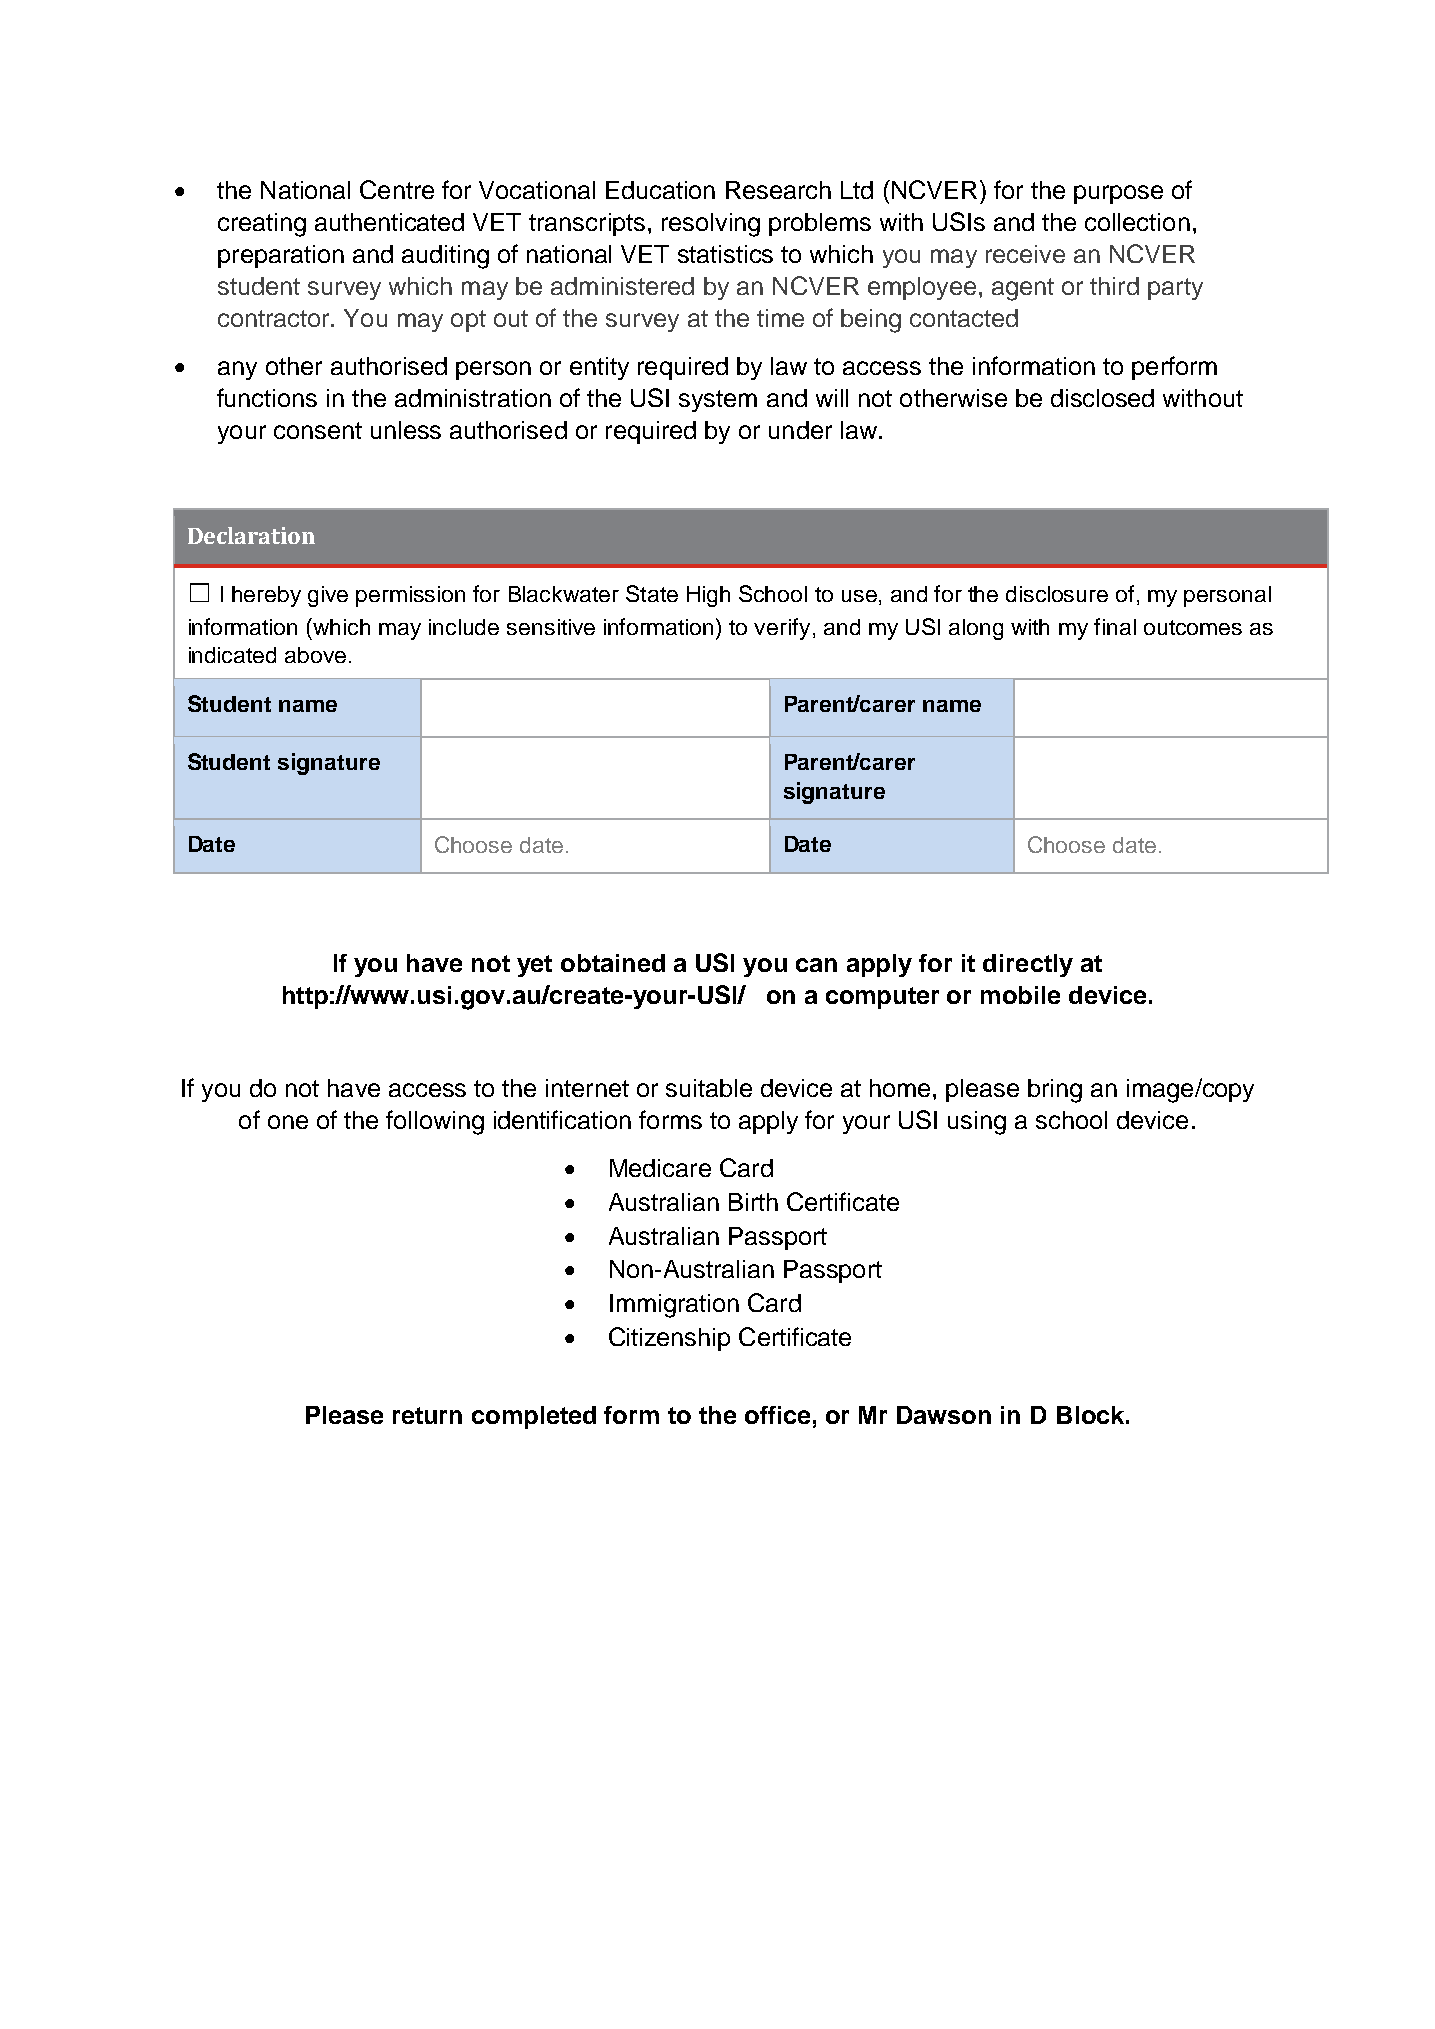 The height and width of the screenshot is (2029, 1435). Describe the element at coordinates (534, 966) in the screenshot. I see `yet` at that location.
